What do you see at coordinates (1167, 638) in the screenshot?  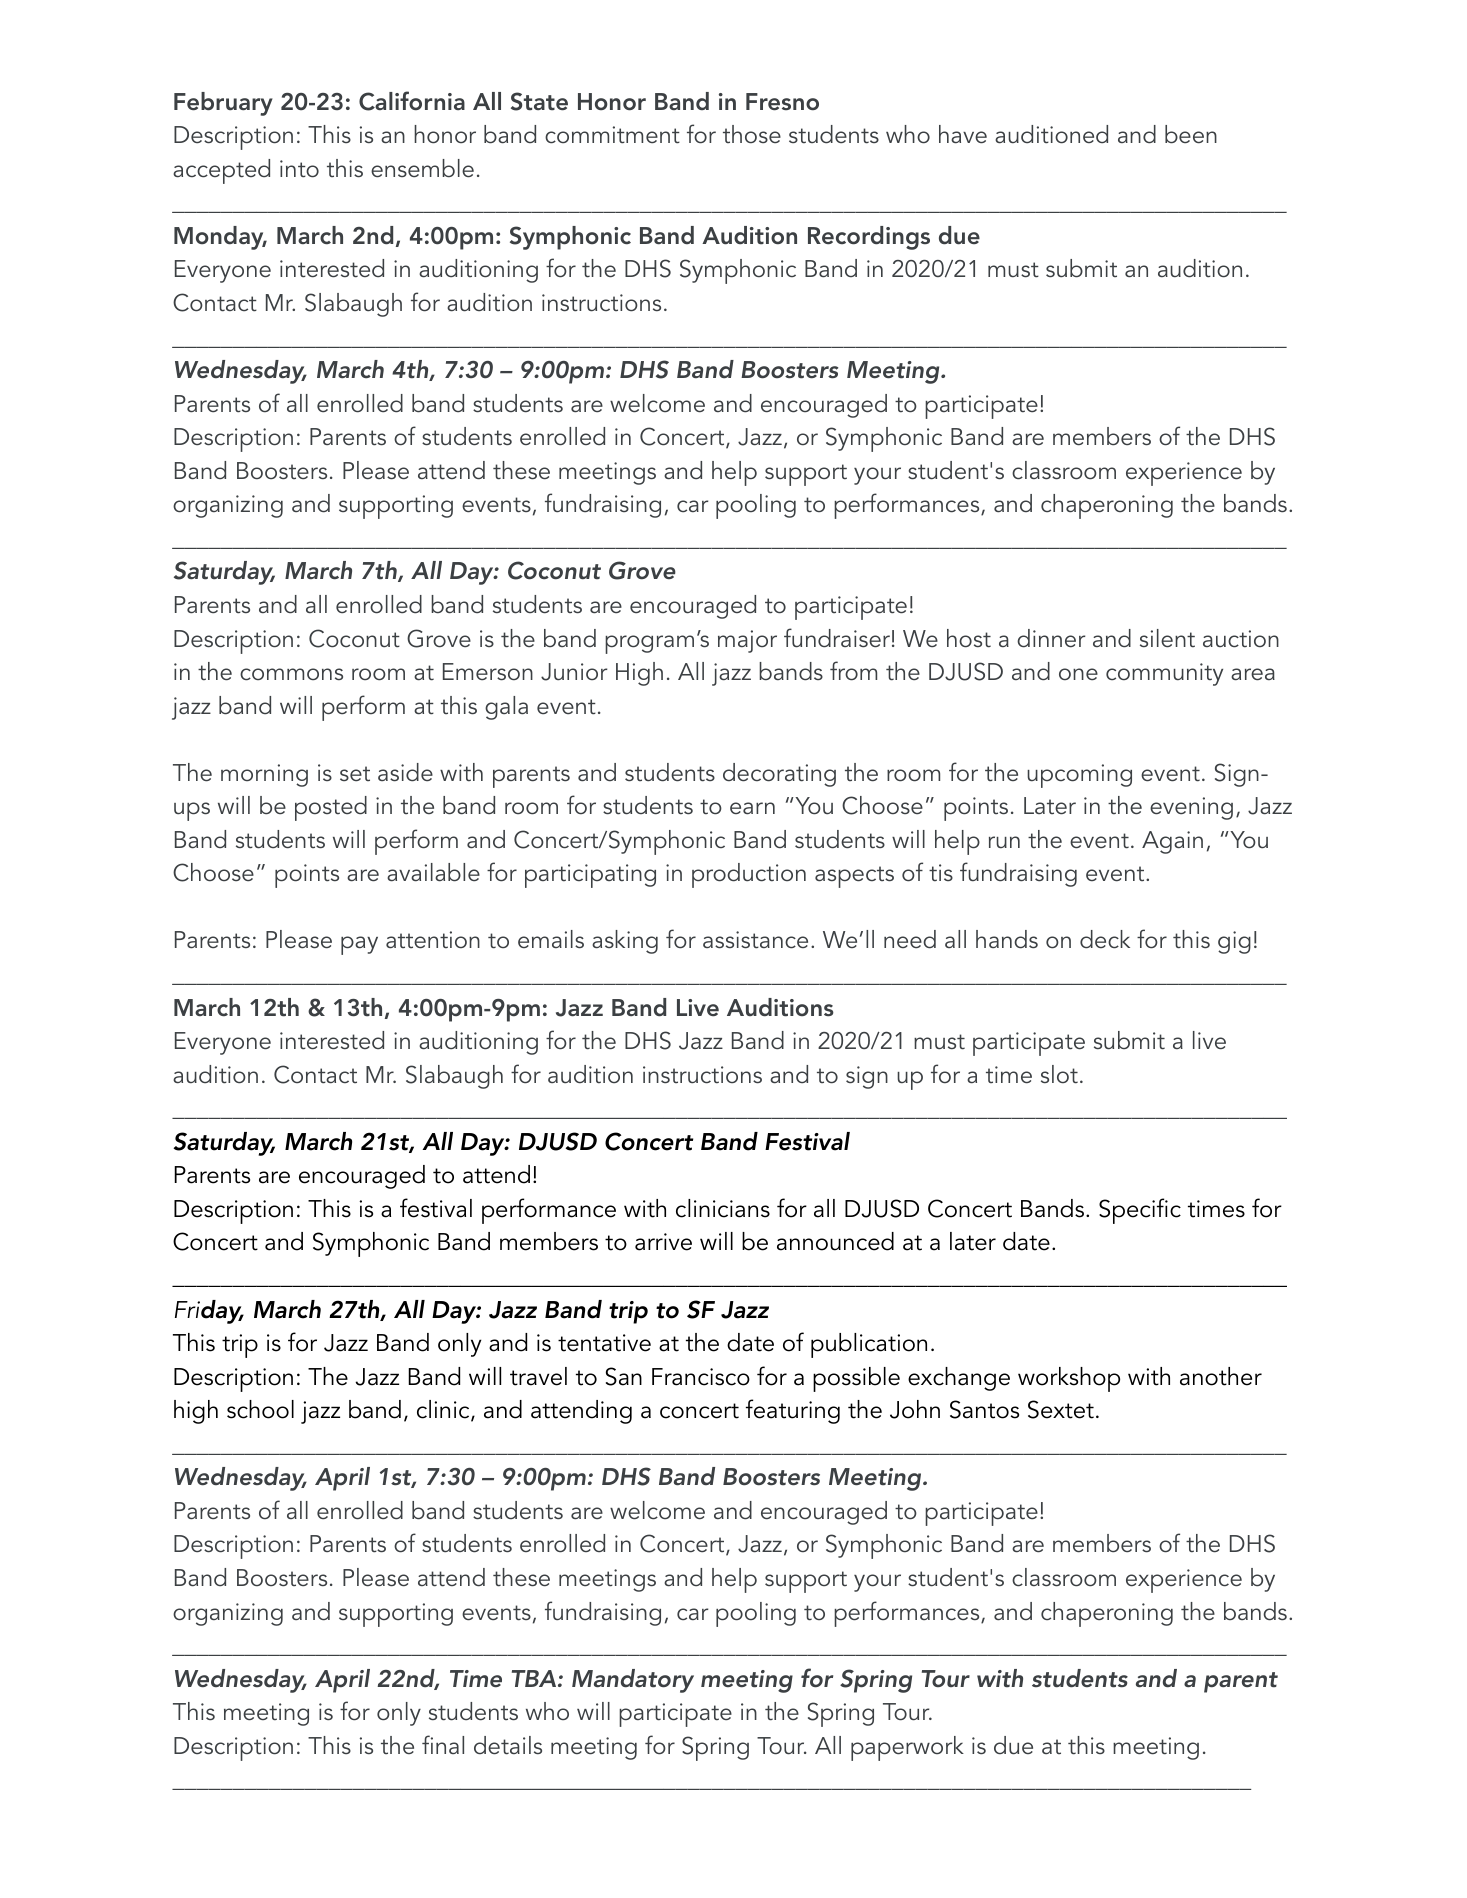 I see `silent` at bounding box center [1167, 638].
